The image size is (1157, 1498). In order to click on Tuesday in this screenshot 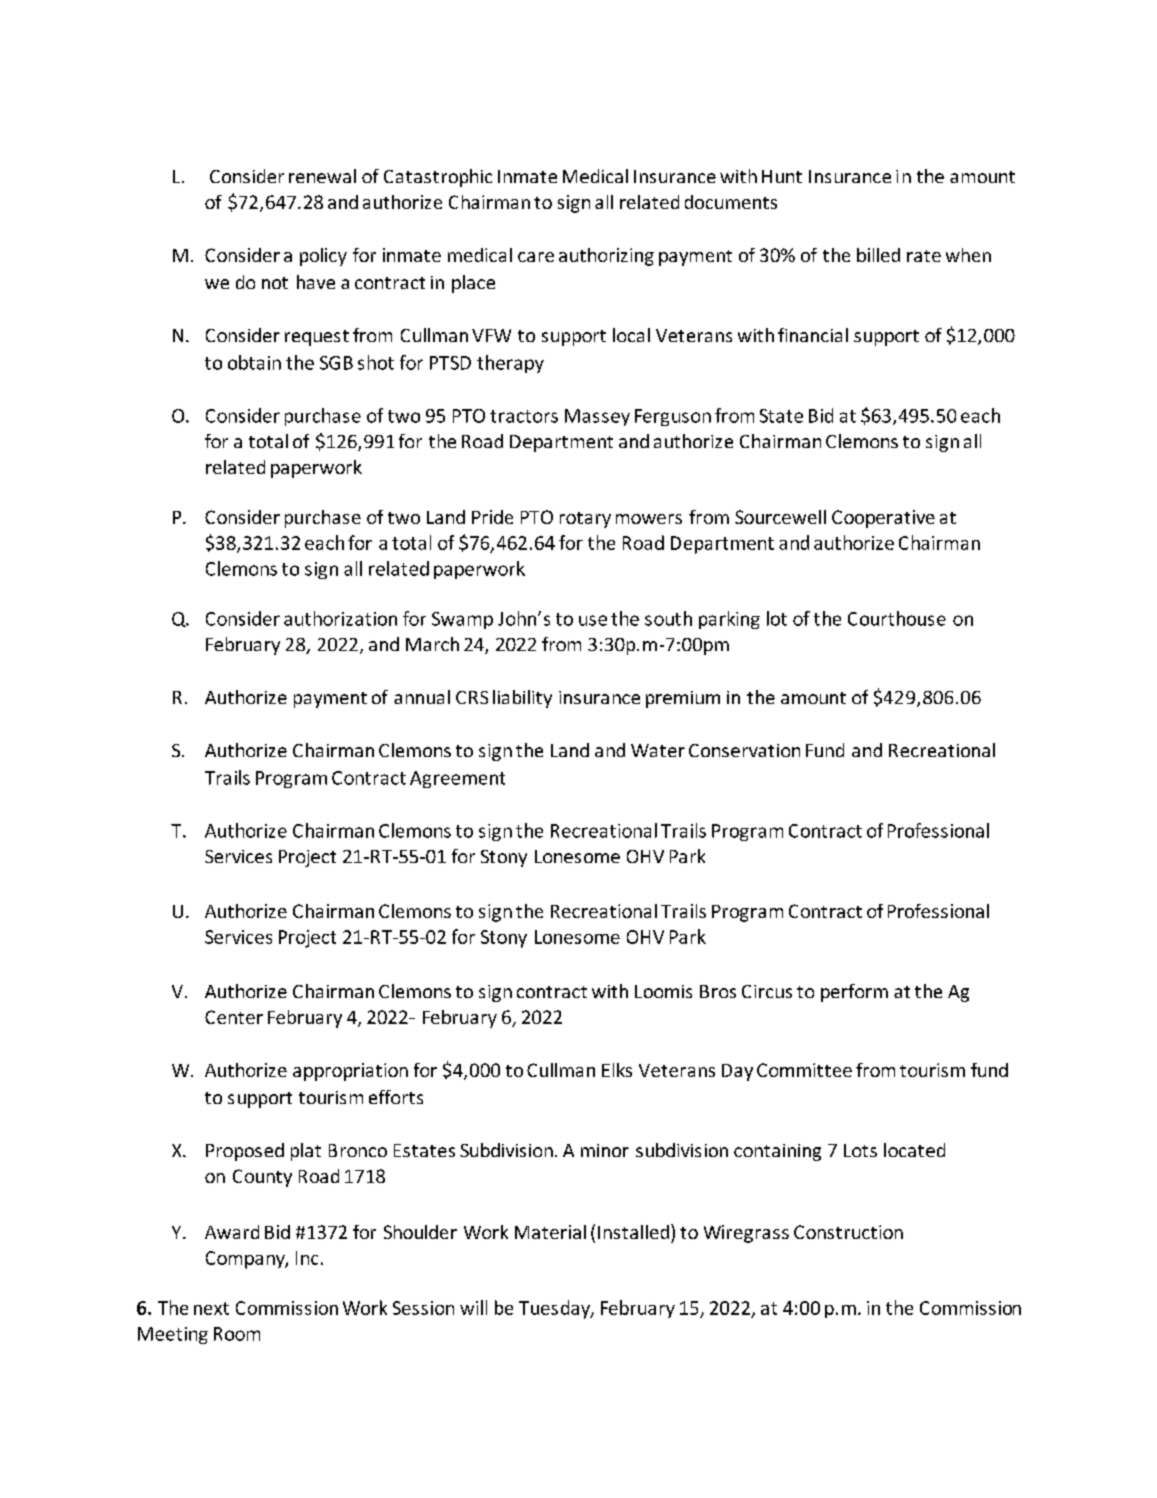, I will do `click(555, 1309)`.
